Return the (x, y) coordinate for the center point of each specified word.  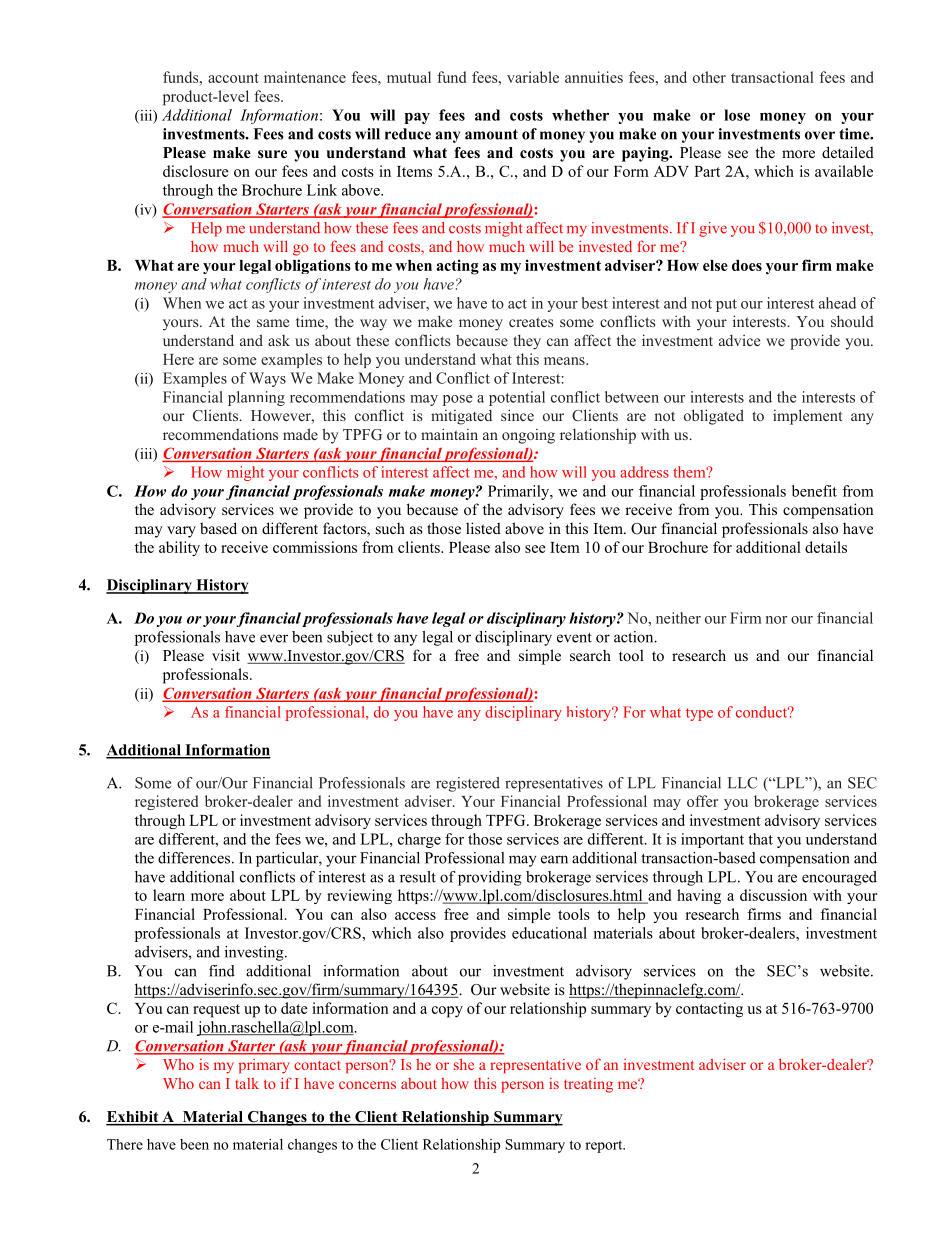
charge (419, 840)
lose (737, 115)
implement (807, 417)
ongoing (528, 436)
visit (226, 655)
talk (247, 1083)
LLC (742, 783)
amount (491, 134)
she (464, 1064)
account (233, 78)
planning (256, 398)
